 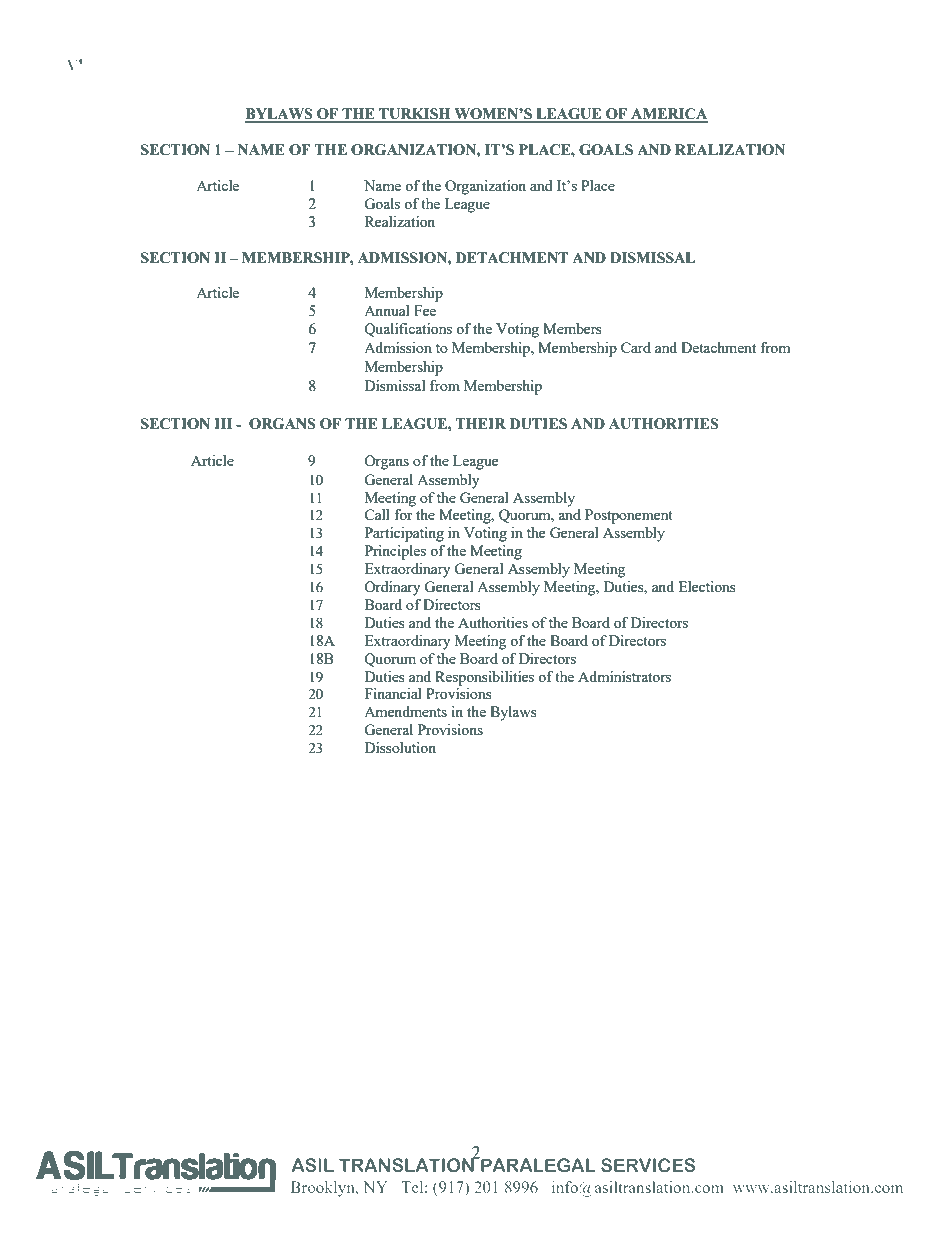 What do you see at coordinates (324, 1189) in the image?
I see `Brooklyn` at bounding box center [324, 1189].
